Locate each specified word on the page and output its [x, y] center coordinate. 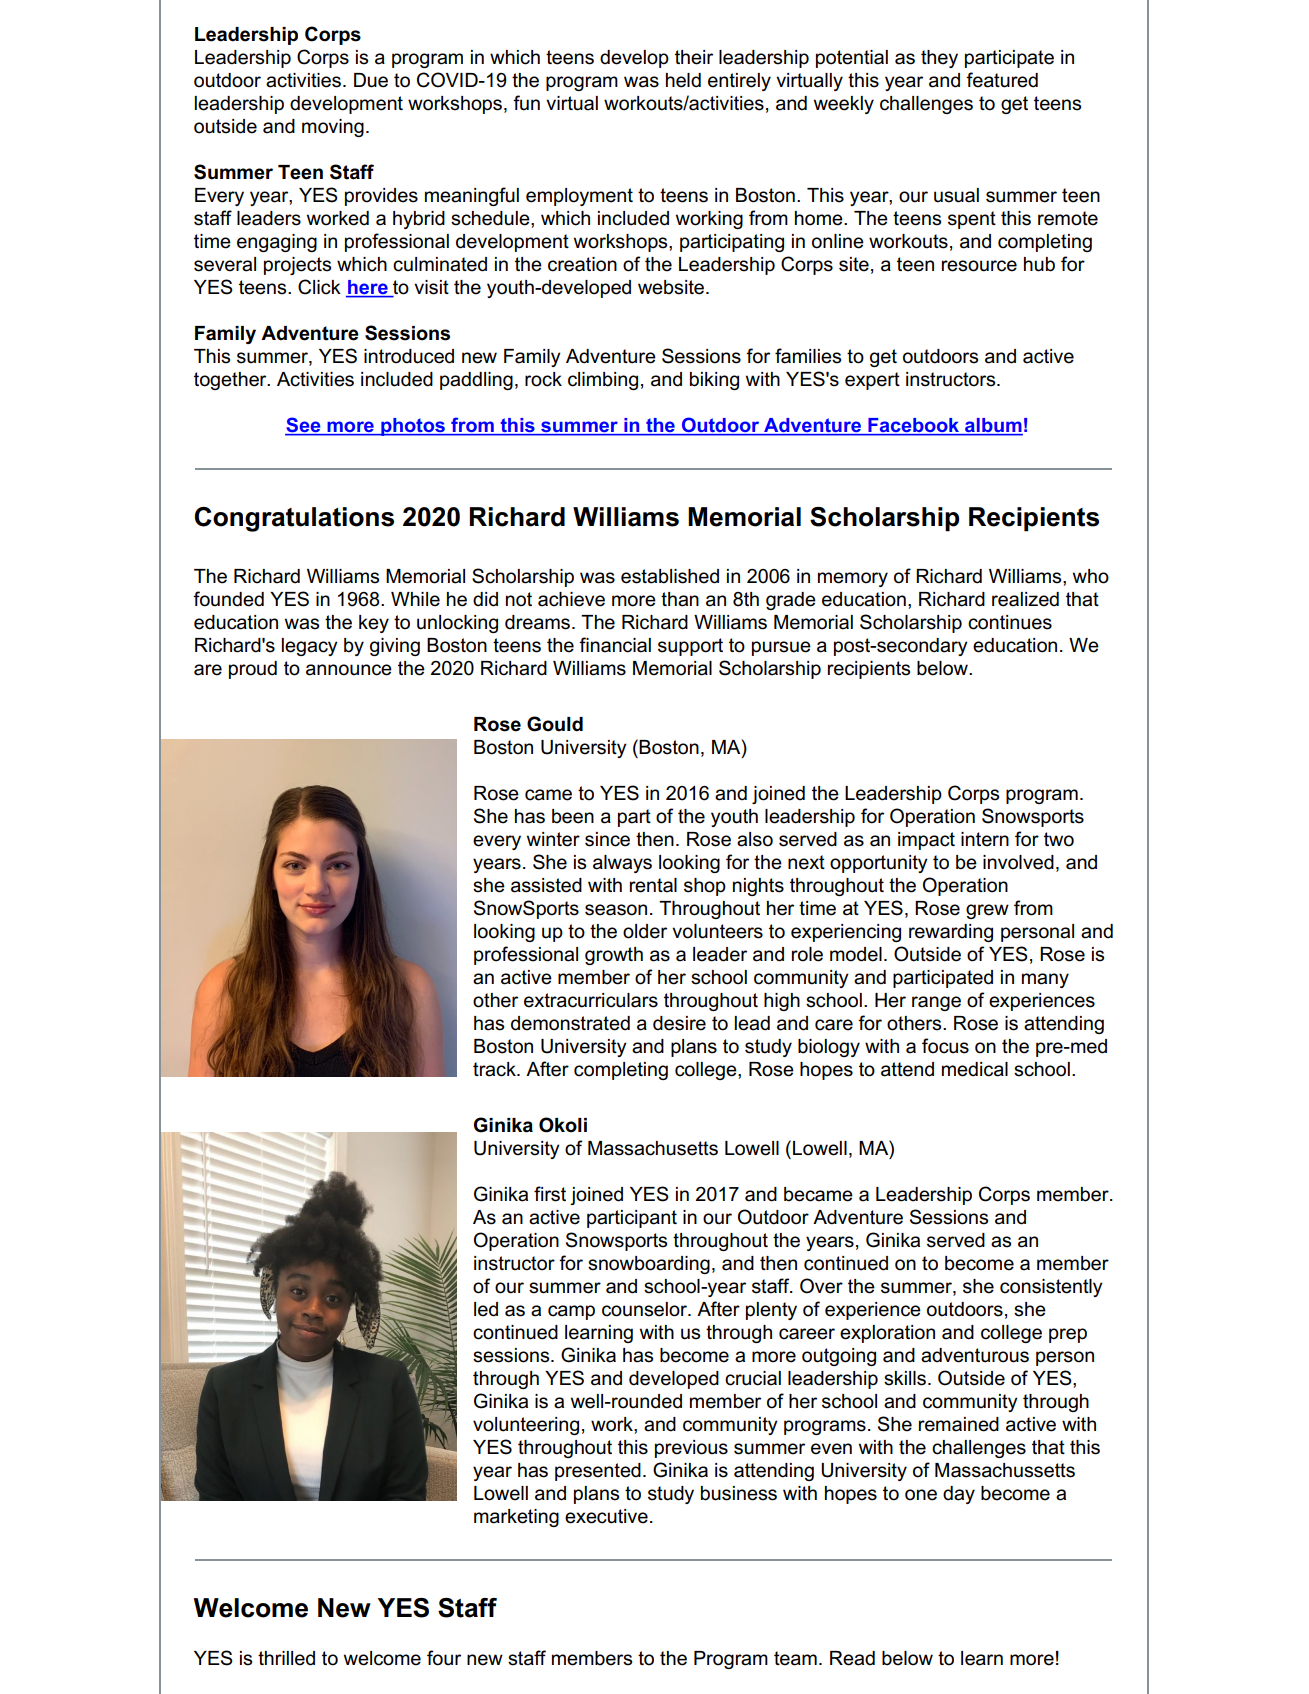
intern [985, 839]
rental [653, 885]
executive [606, 1516]
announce [349, 670]
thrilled [286, 1658]
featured [1002, 80]
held [683, 80]
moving [333, 128]
